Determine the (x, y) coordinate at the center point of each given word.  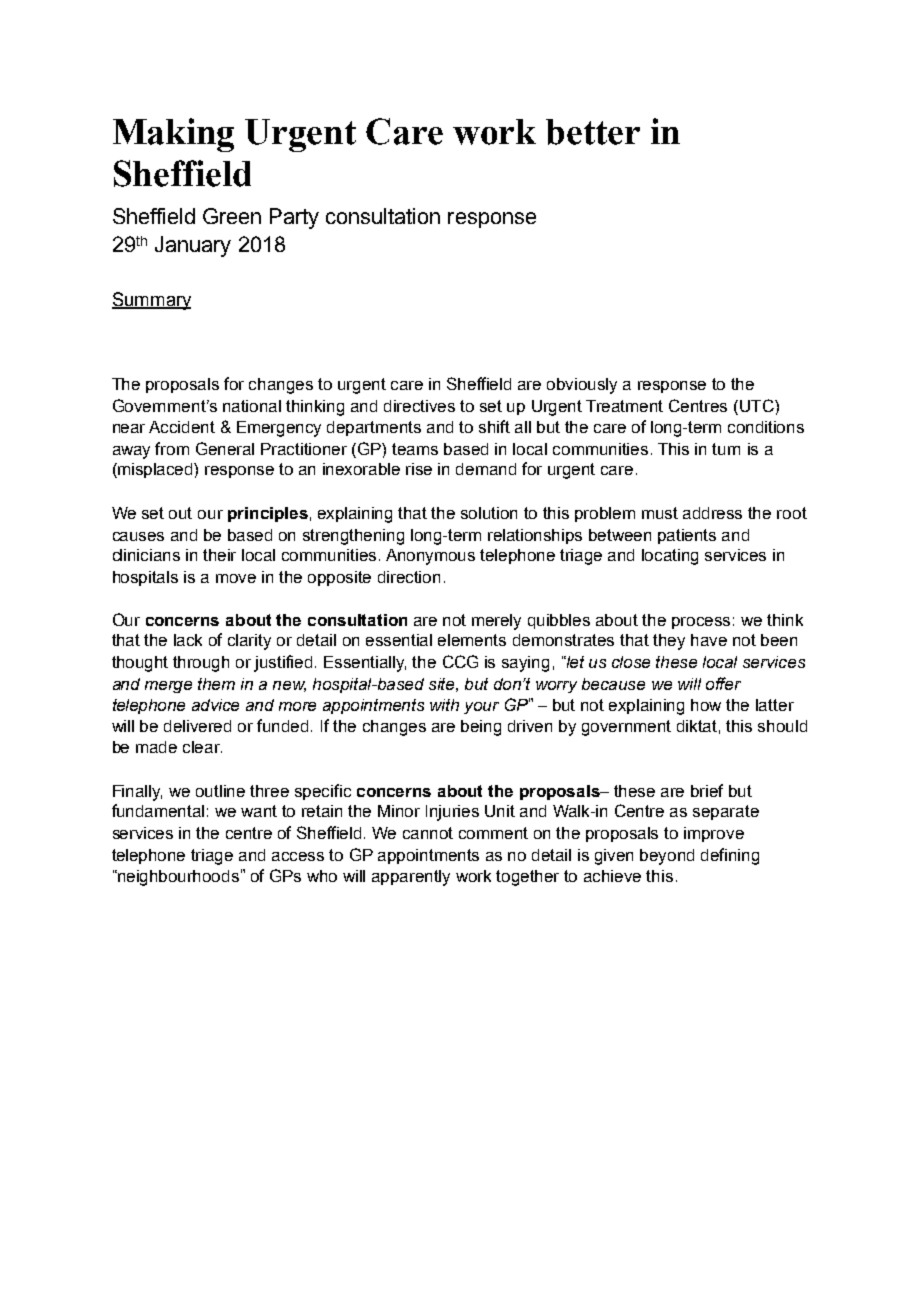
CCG (460, 661)
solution (489, 513)
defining (730, 856)
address (712, 513)
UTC (758, 405)
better (593, 132)
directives (419, 406)
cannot (428, 833)
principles (268, 514)
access (298, 856)
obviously (582, 386)
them (216, 684)
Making (173, 135)
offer (723, 683)
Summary (151, 301)
